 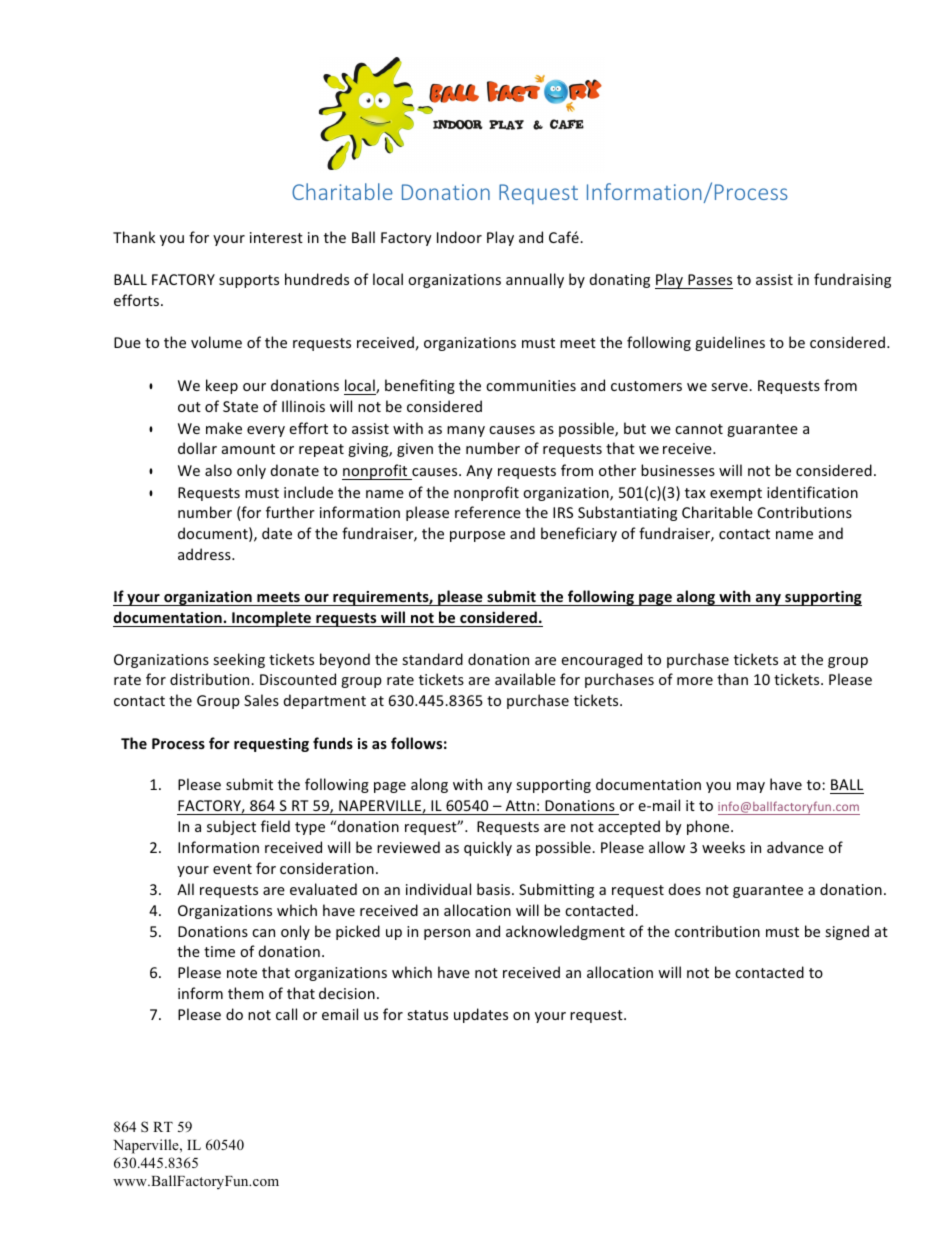 What do you see at coordinates (261, 700) in the document?
I see `Sales` at bounding box center [261, 700].
